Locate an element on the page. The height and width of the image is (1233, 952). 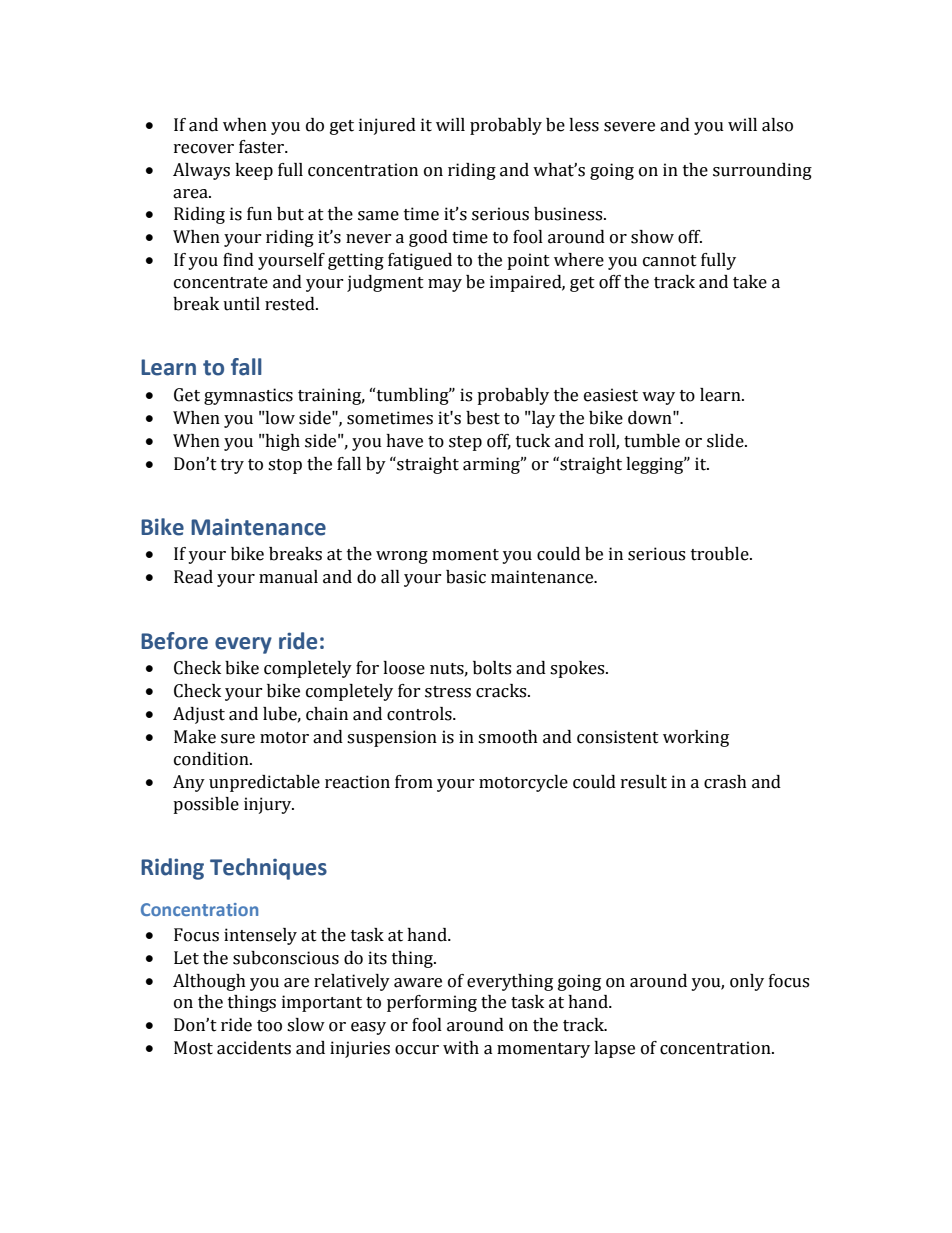
surrounding is located at coordinates (762, 171).
